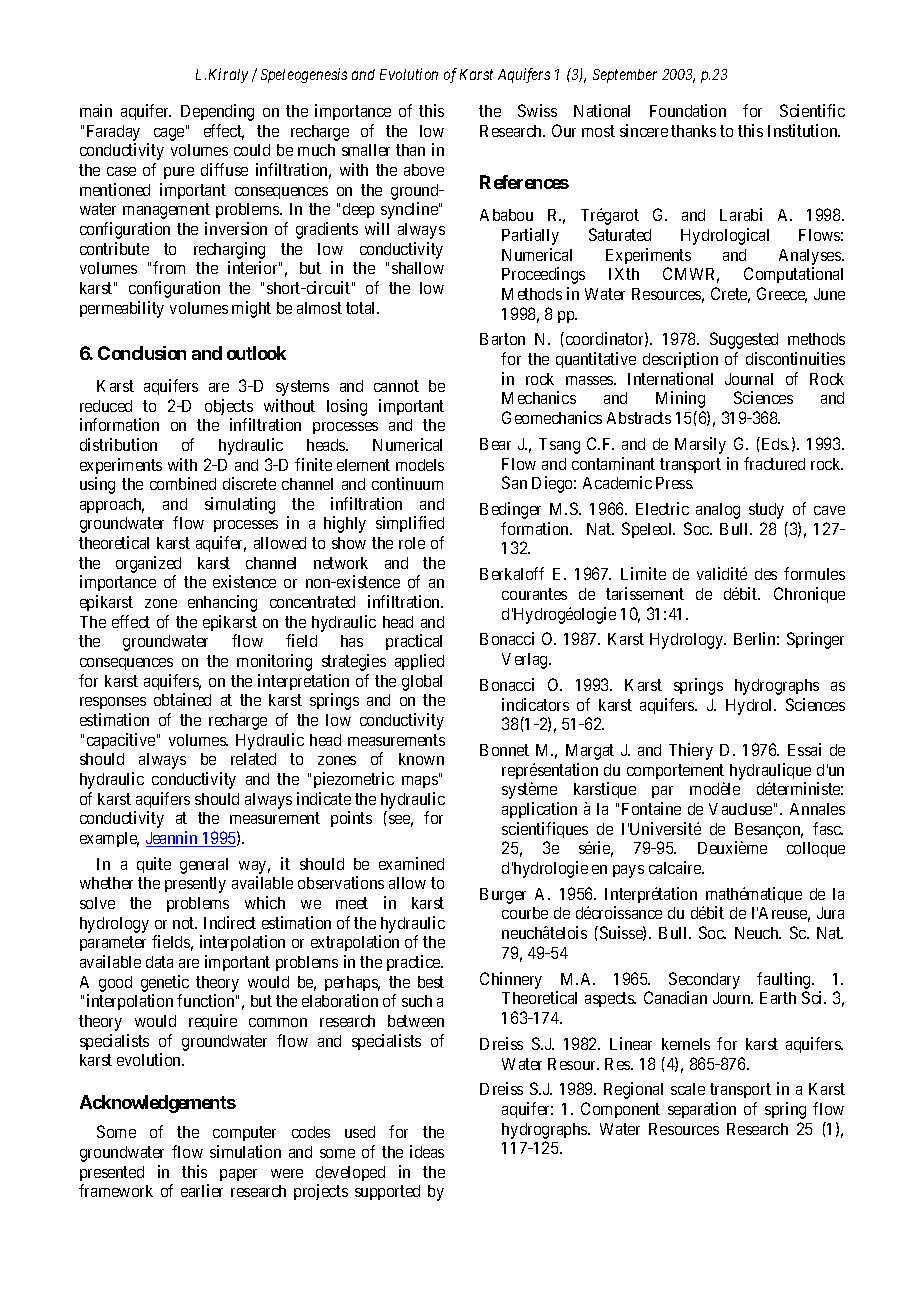 The height and width of the screenshot is (1308, 924). I want to click on Suggested, so click(744, 340).
